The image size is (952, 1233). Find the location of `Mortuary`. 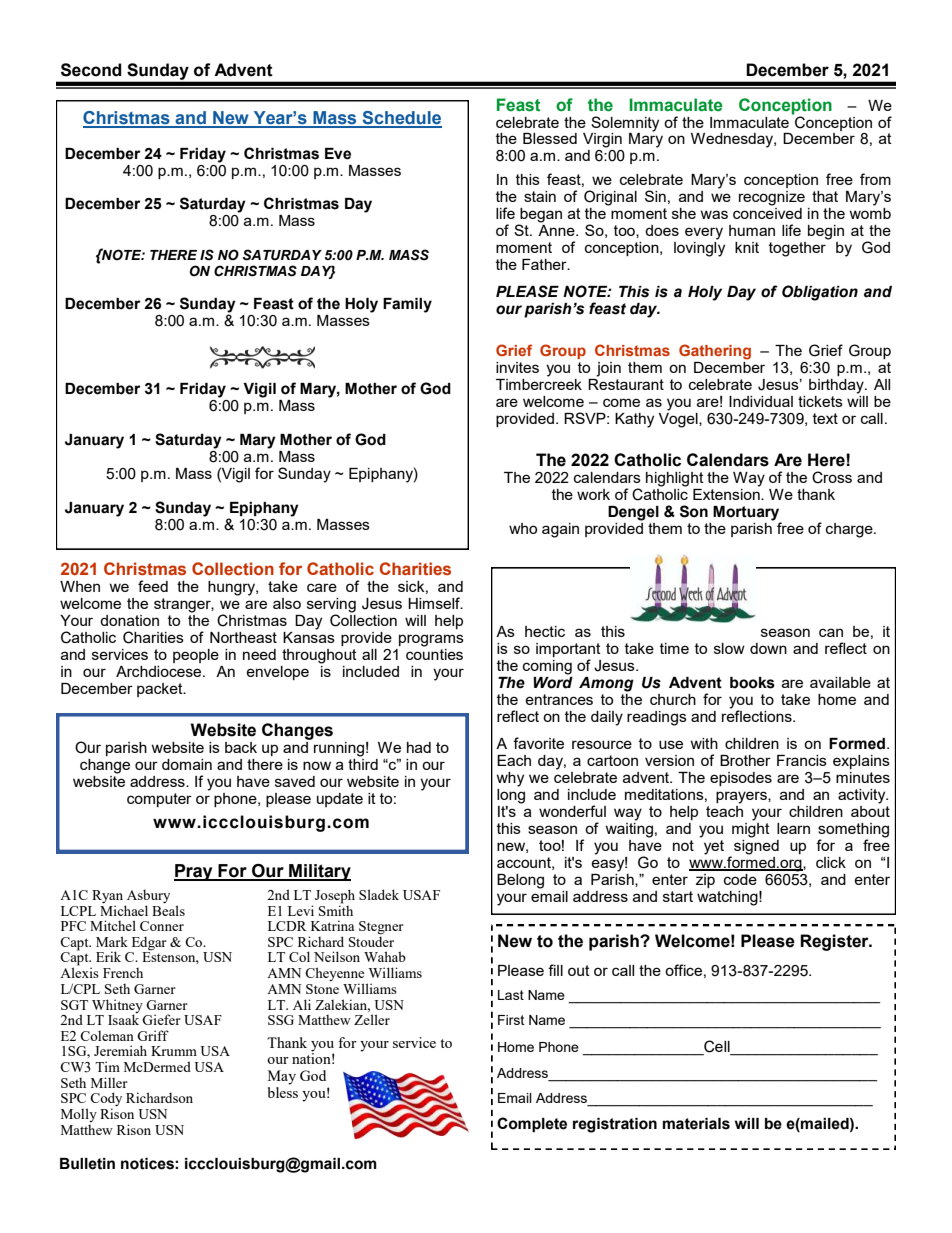

Mortuary is located at coordinates (747, 514).
